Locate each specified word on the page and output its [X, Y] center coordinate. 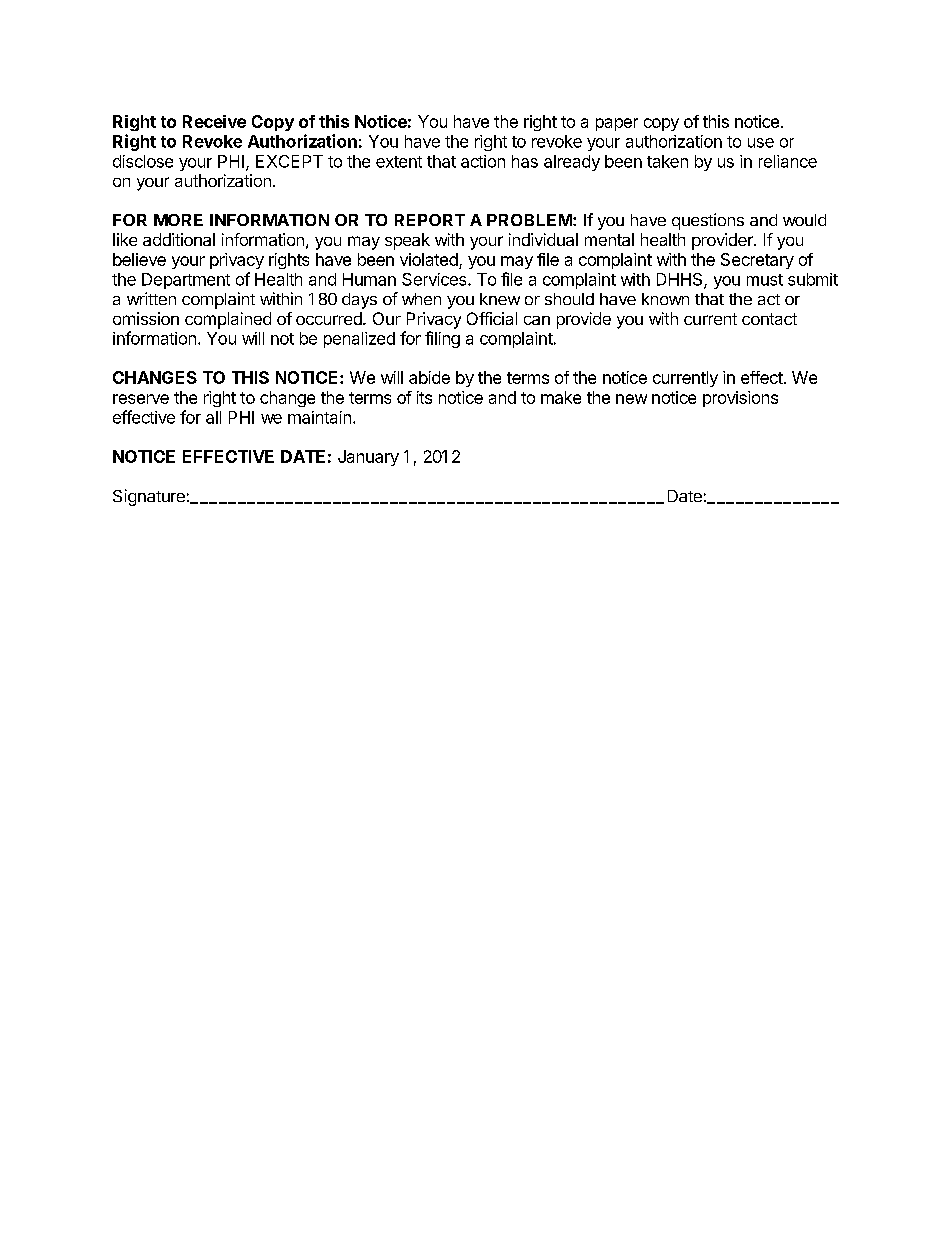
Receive [214, 121]
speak [407, 241]
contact [769, 319]
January [368, 458]
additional [179, 239]
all [213, 417]
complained [228, 320]
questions [708, 221]
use [761, 143]
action [483, 161]
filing [442, 339]
